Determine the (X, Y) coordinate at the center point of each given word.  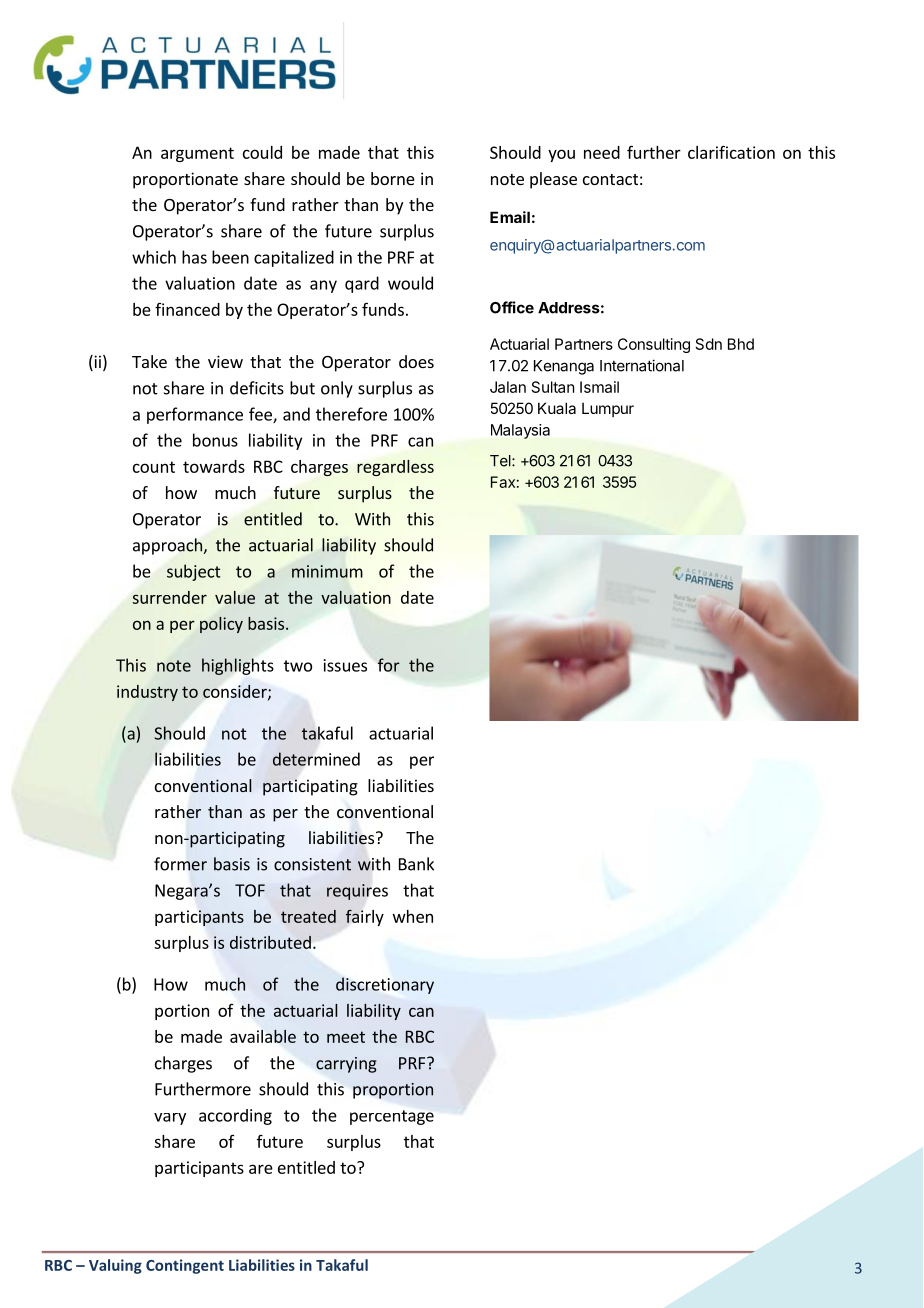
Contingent (185, 1266)
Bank (416, 864)
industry (147, 693)
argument (197, 154)
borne (393, 178)
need (602, 152)
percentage (392, 1117)
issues (345, 665)
